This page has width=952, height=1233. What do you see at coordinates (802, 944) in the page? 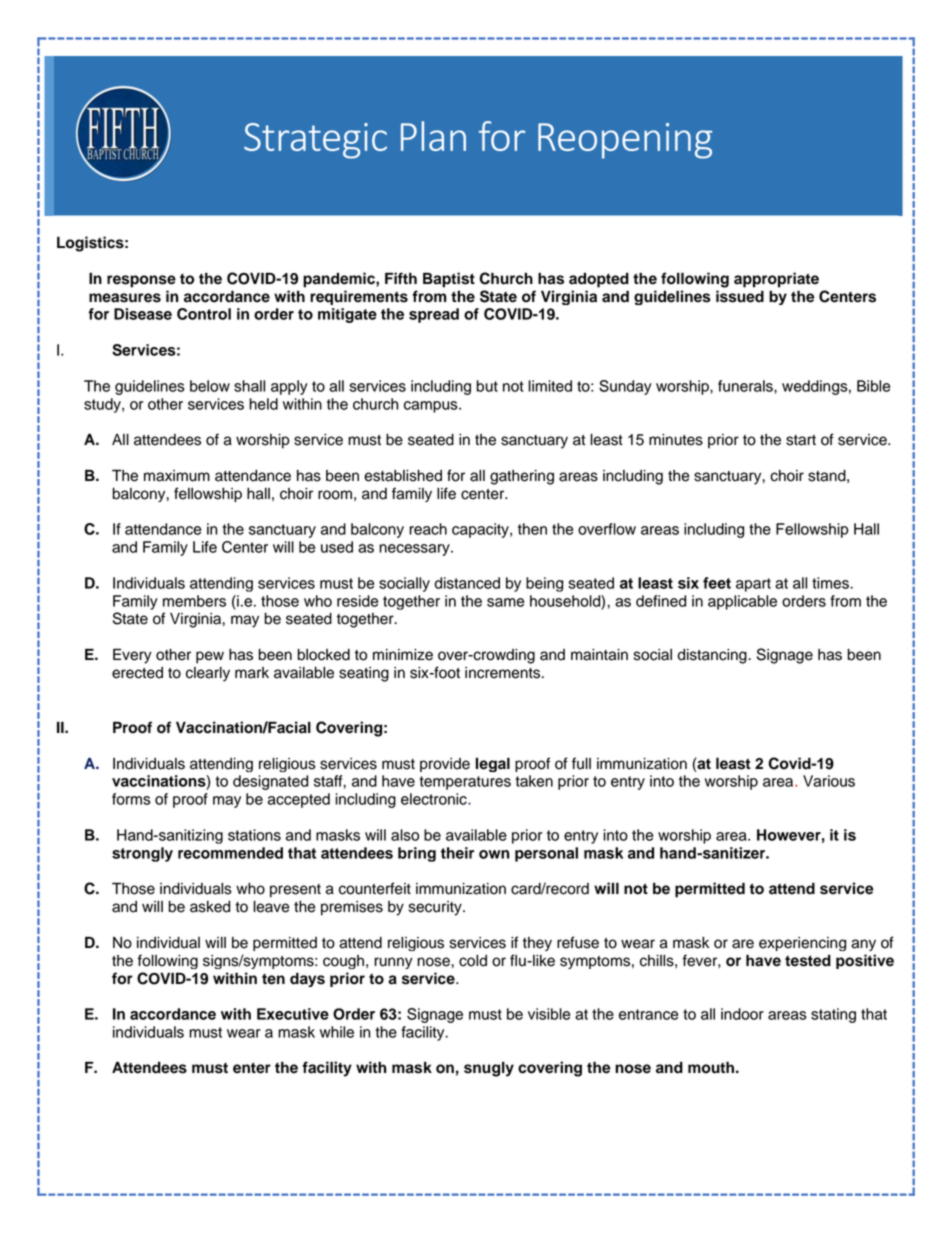
I see `experiencing` at bounding box center [802, 944].
